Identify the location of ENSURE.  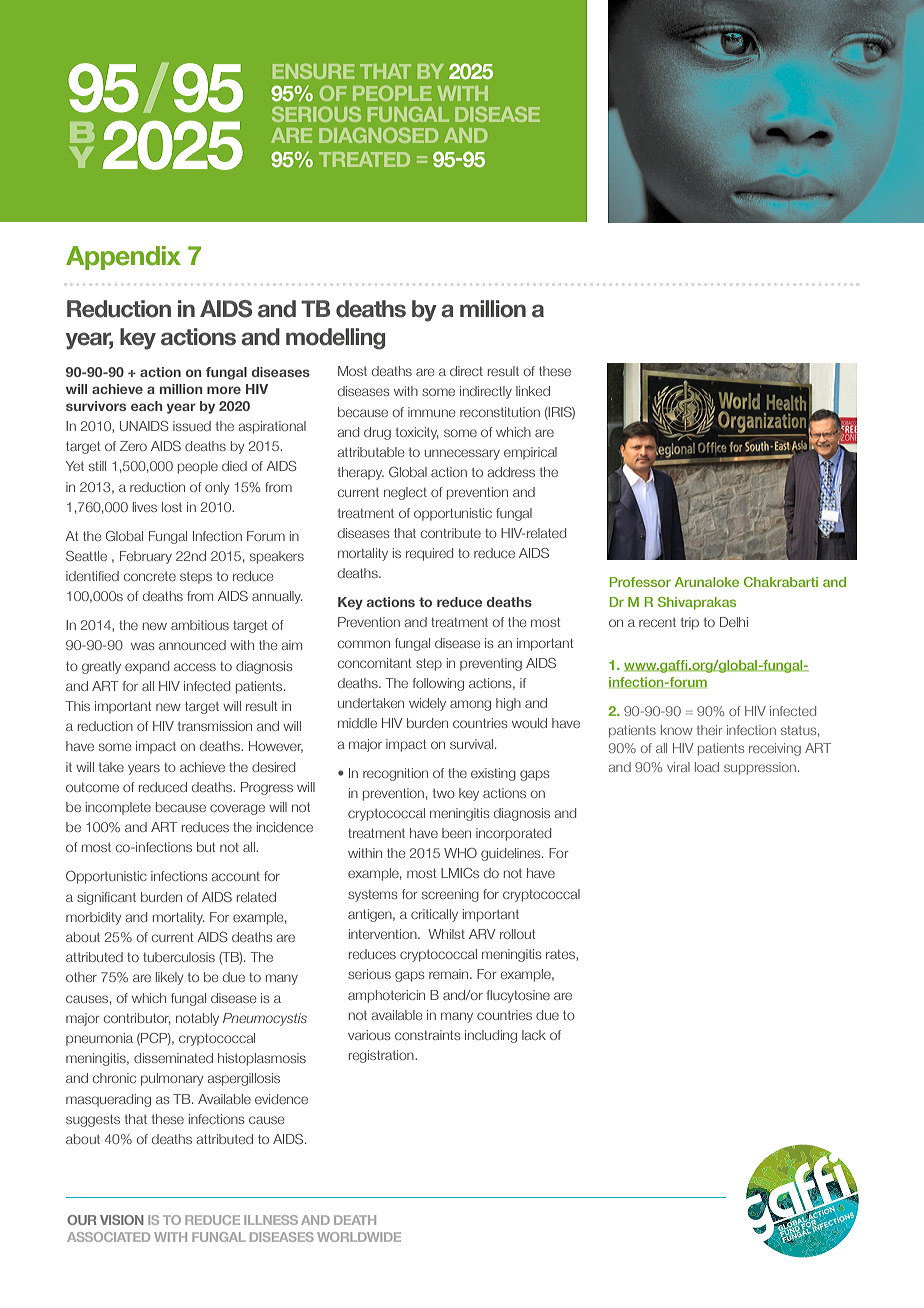
(314, 71).
